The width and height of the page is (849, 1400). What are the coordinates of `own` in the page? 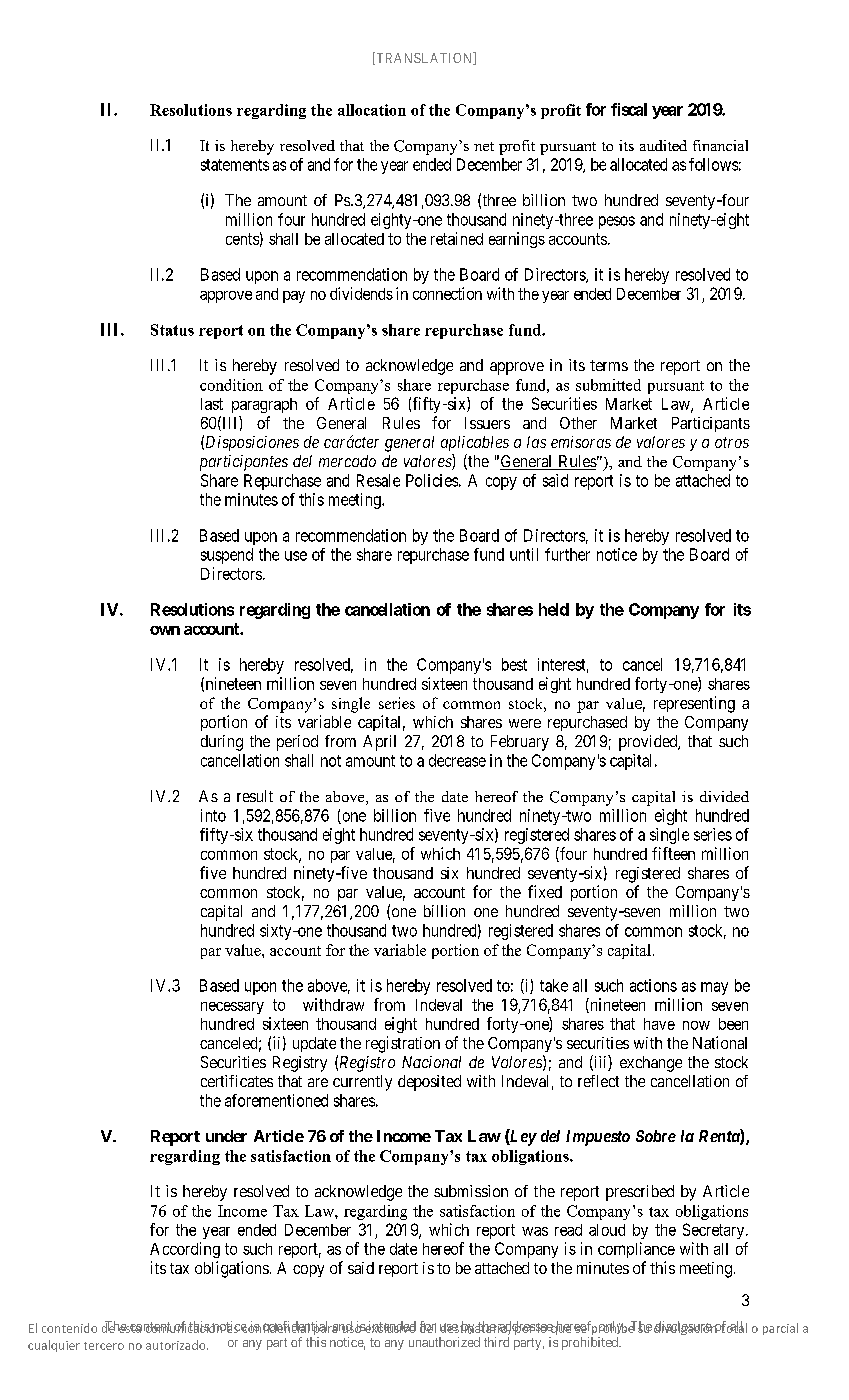 It's located at (165, 630).
